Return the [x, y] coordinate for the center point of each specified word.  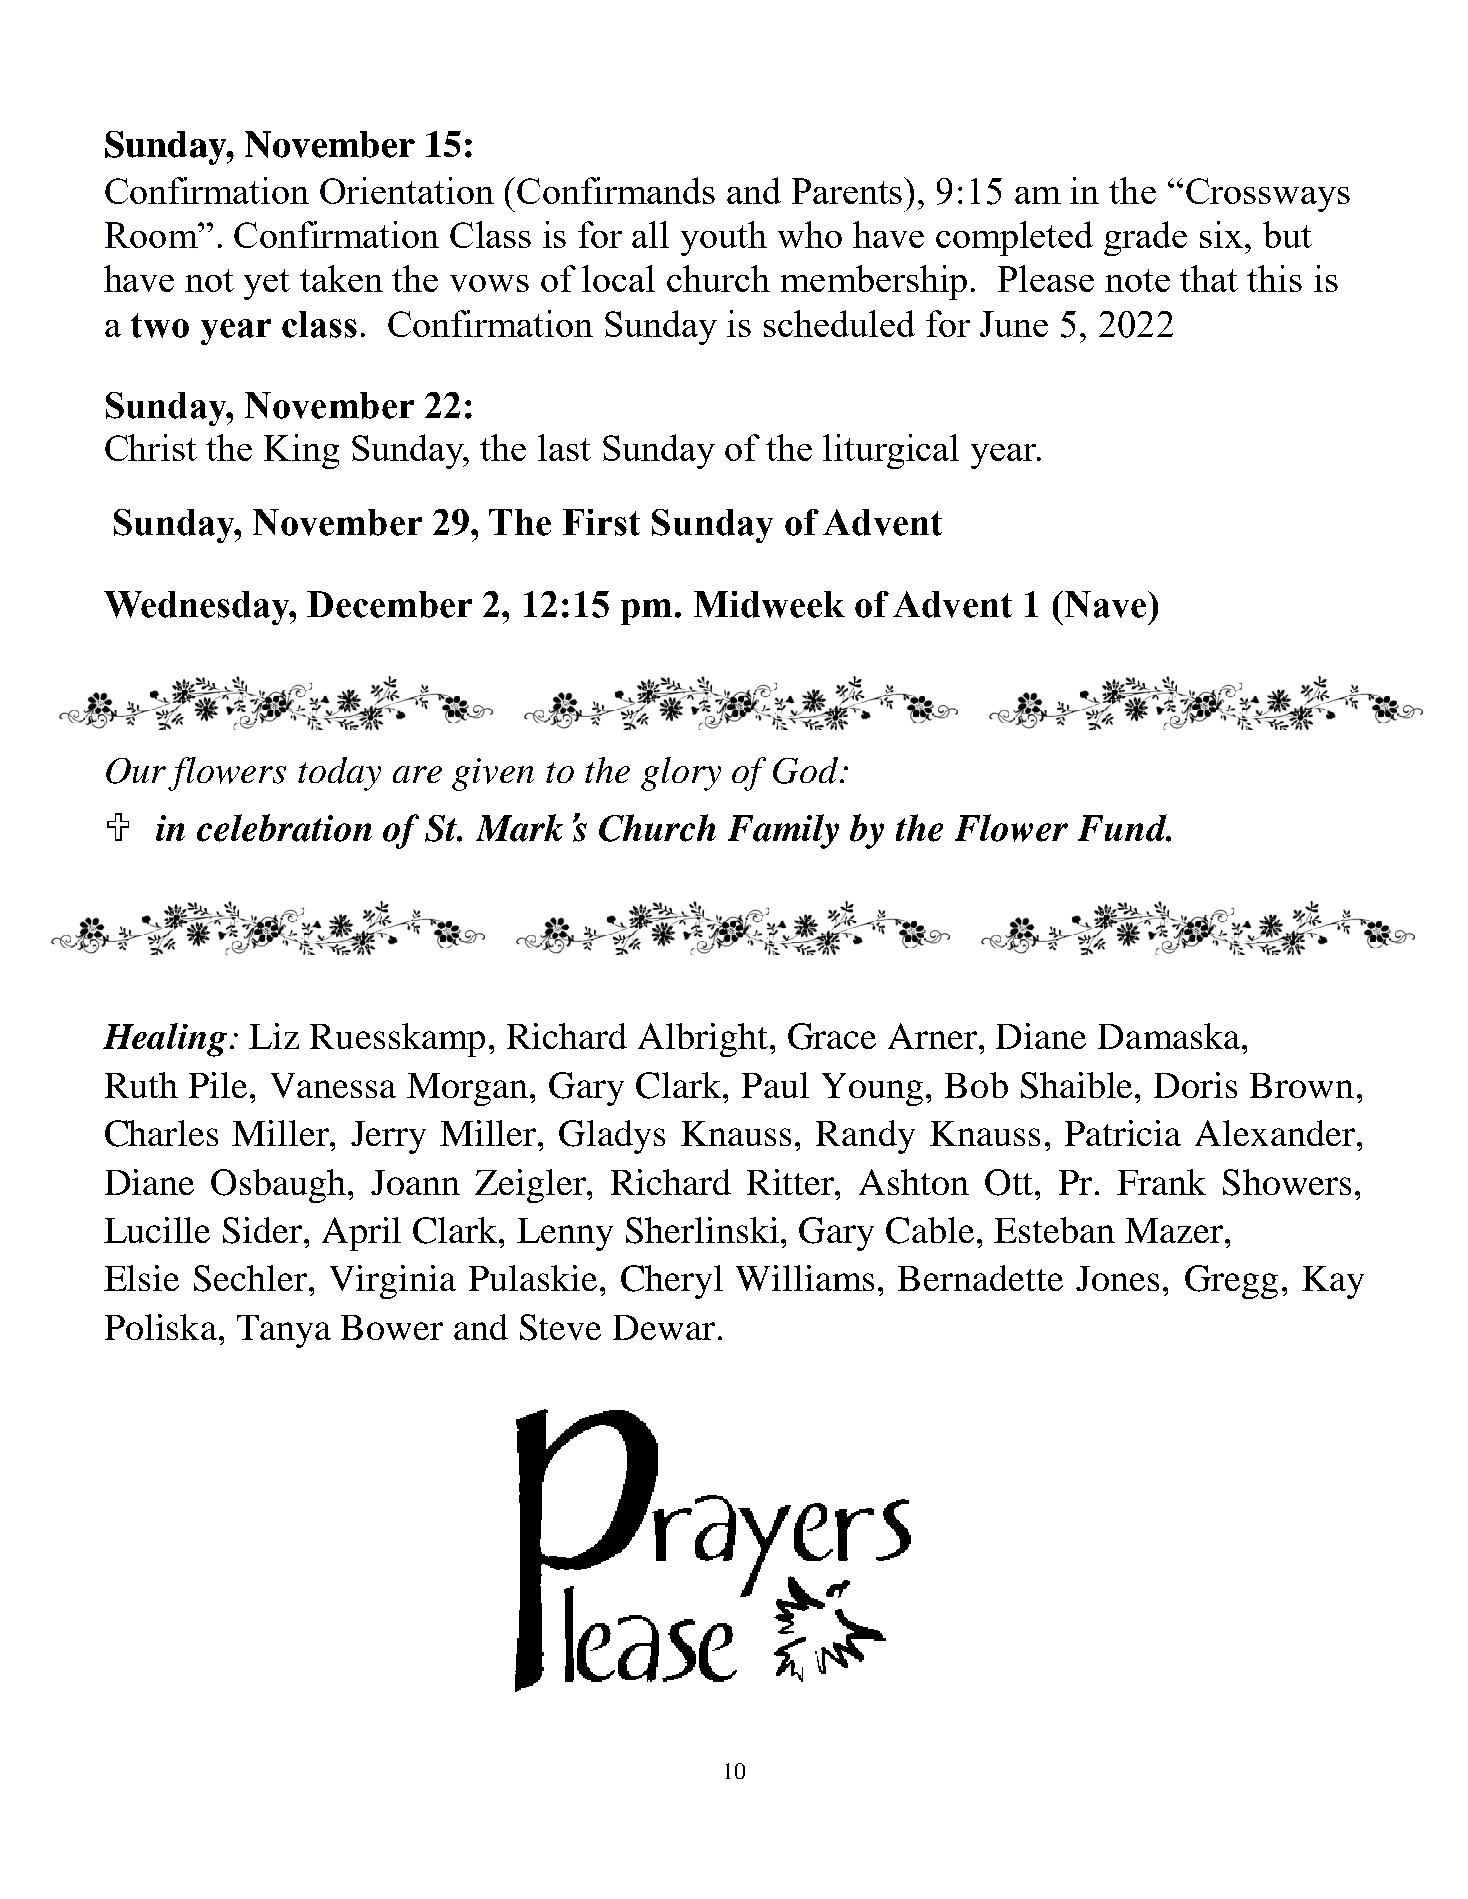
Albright [703, 1040]
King [301, 451]
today [339, 774]
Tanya [284, 1331]
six [1221, 234]
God [807, 770]
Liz [274, 1036]
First [601, 522]
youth [724, 238]
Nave [1105, 604]
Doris [1195, 1085]
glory [681, 774]
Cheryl [672, 1282]
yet [267, 284]
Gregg [1231, 1282]
